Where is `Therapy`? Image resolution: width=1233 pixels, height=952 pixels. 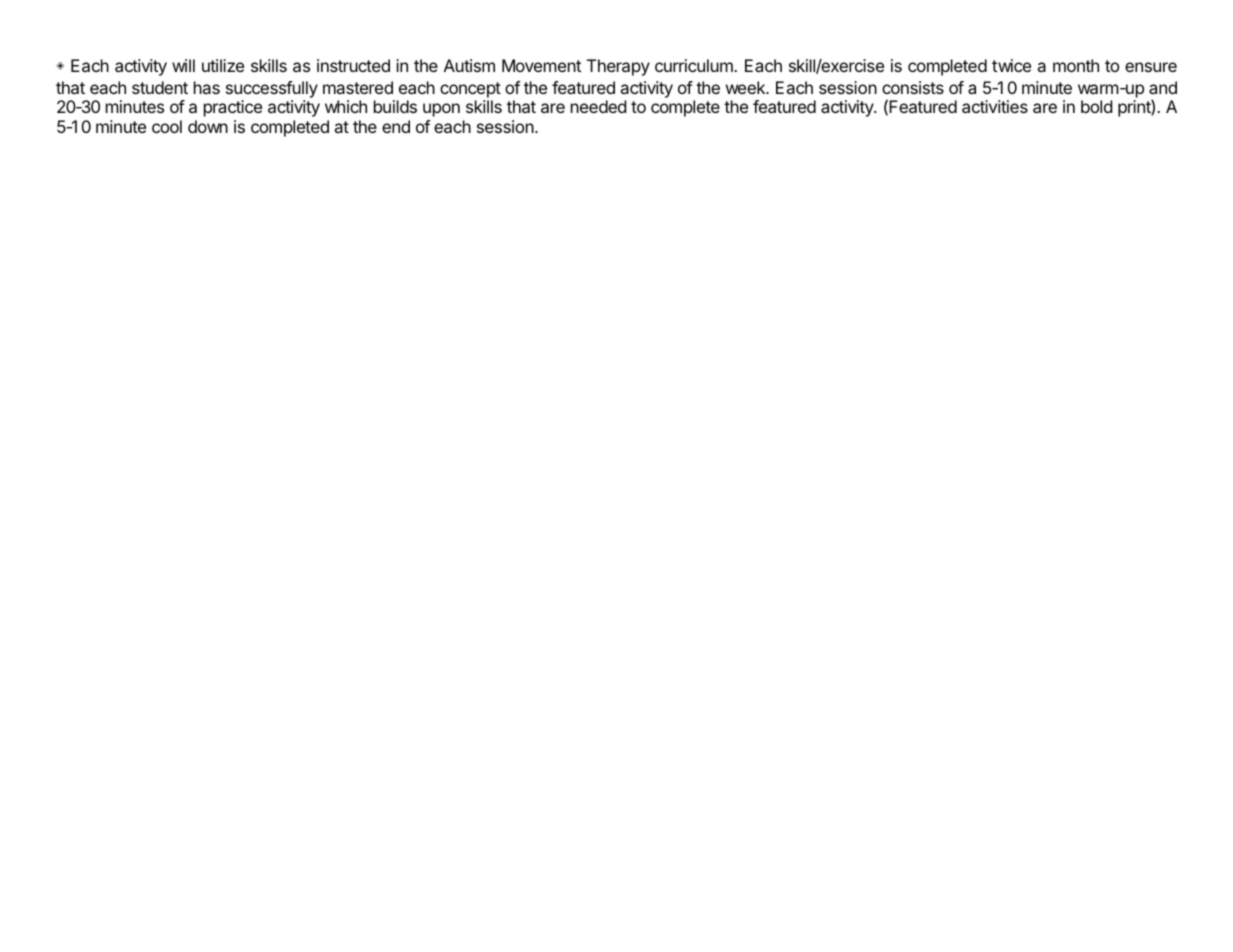 Therapy is located at coordinates (618, 67).
